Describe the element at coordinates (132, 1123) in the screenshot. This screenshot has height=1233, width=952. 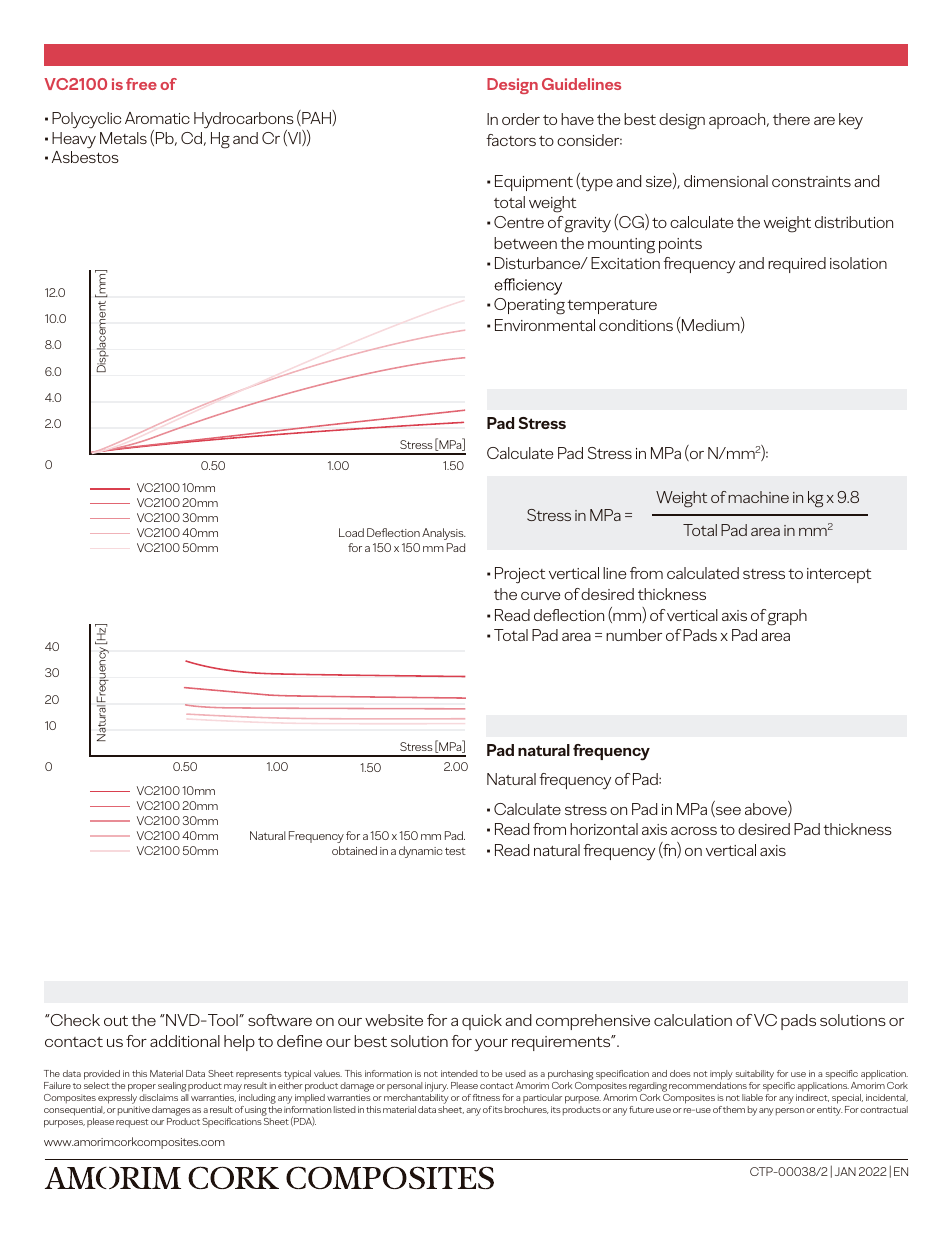
I see `request` at that location.
